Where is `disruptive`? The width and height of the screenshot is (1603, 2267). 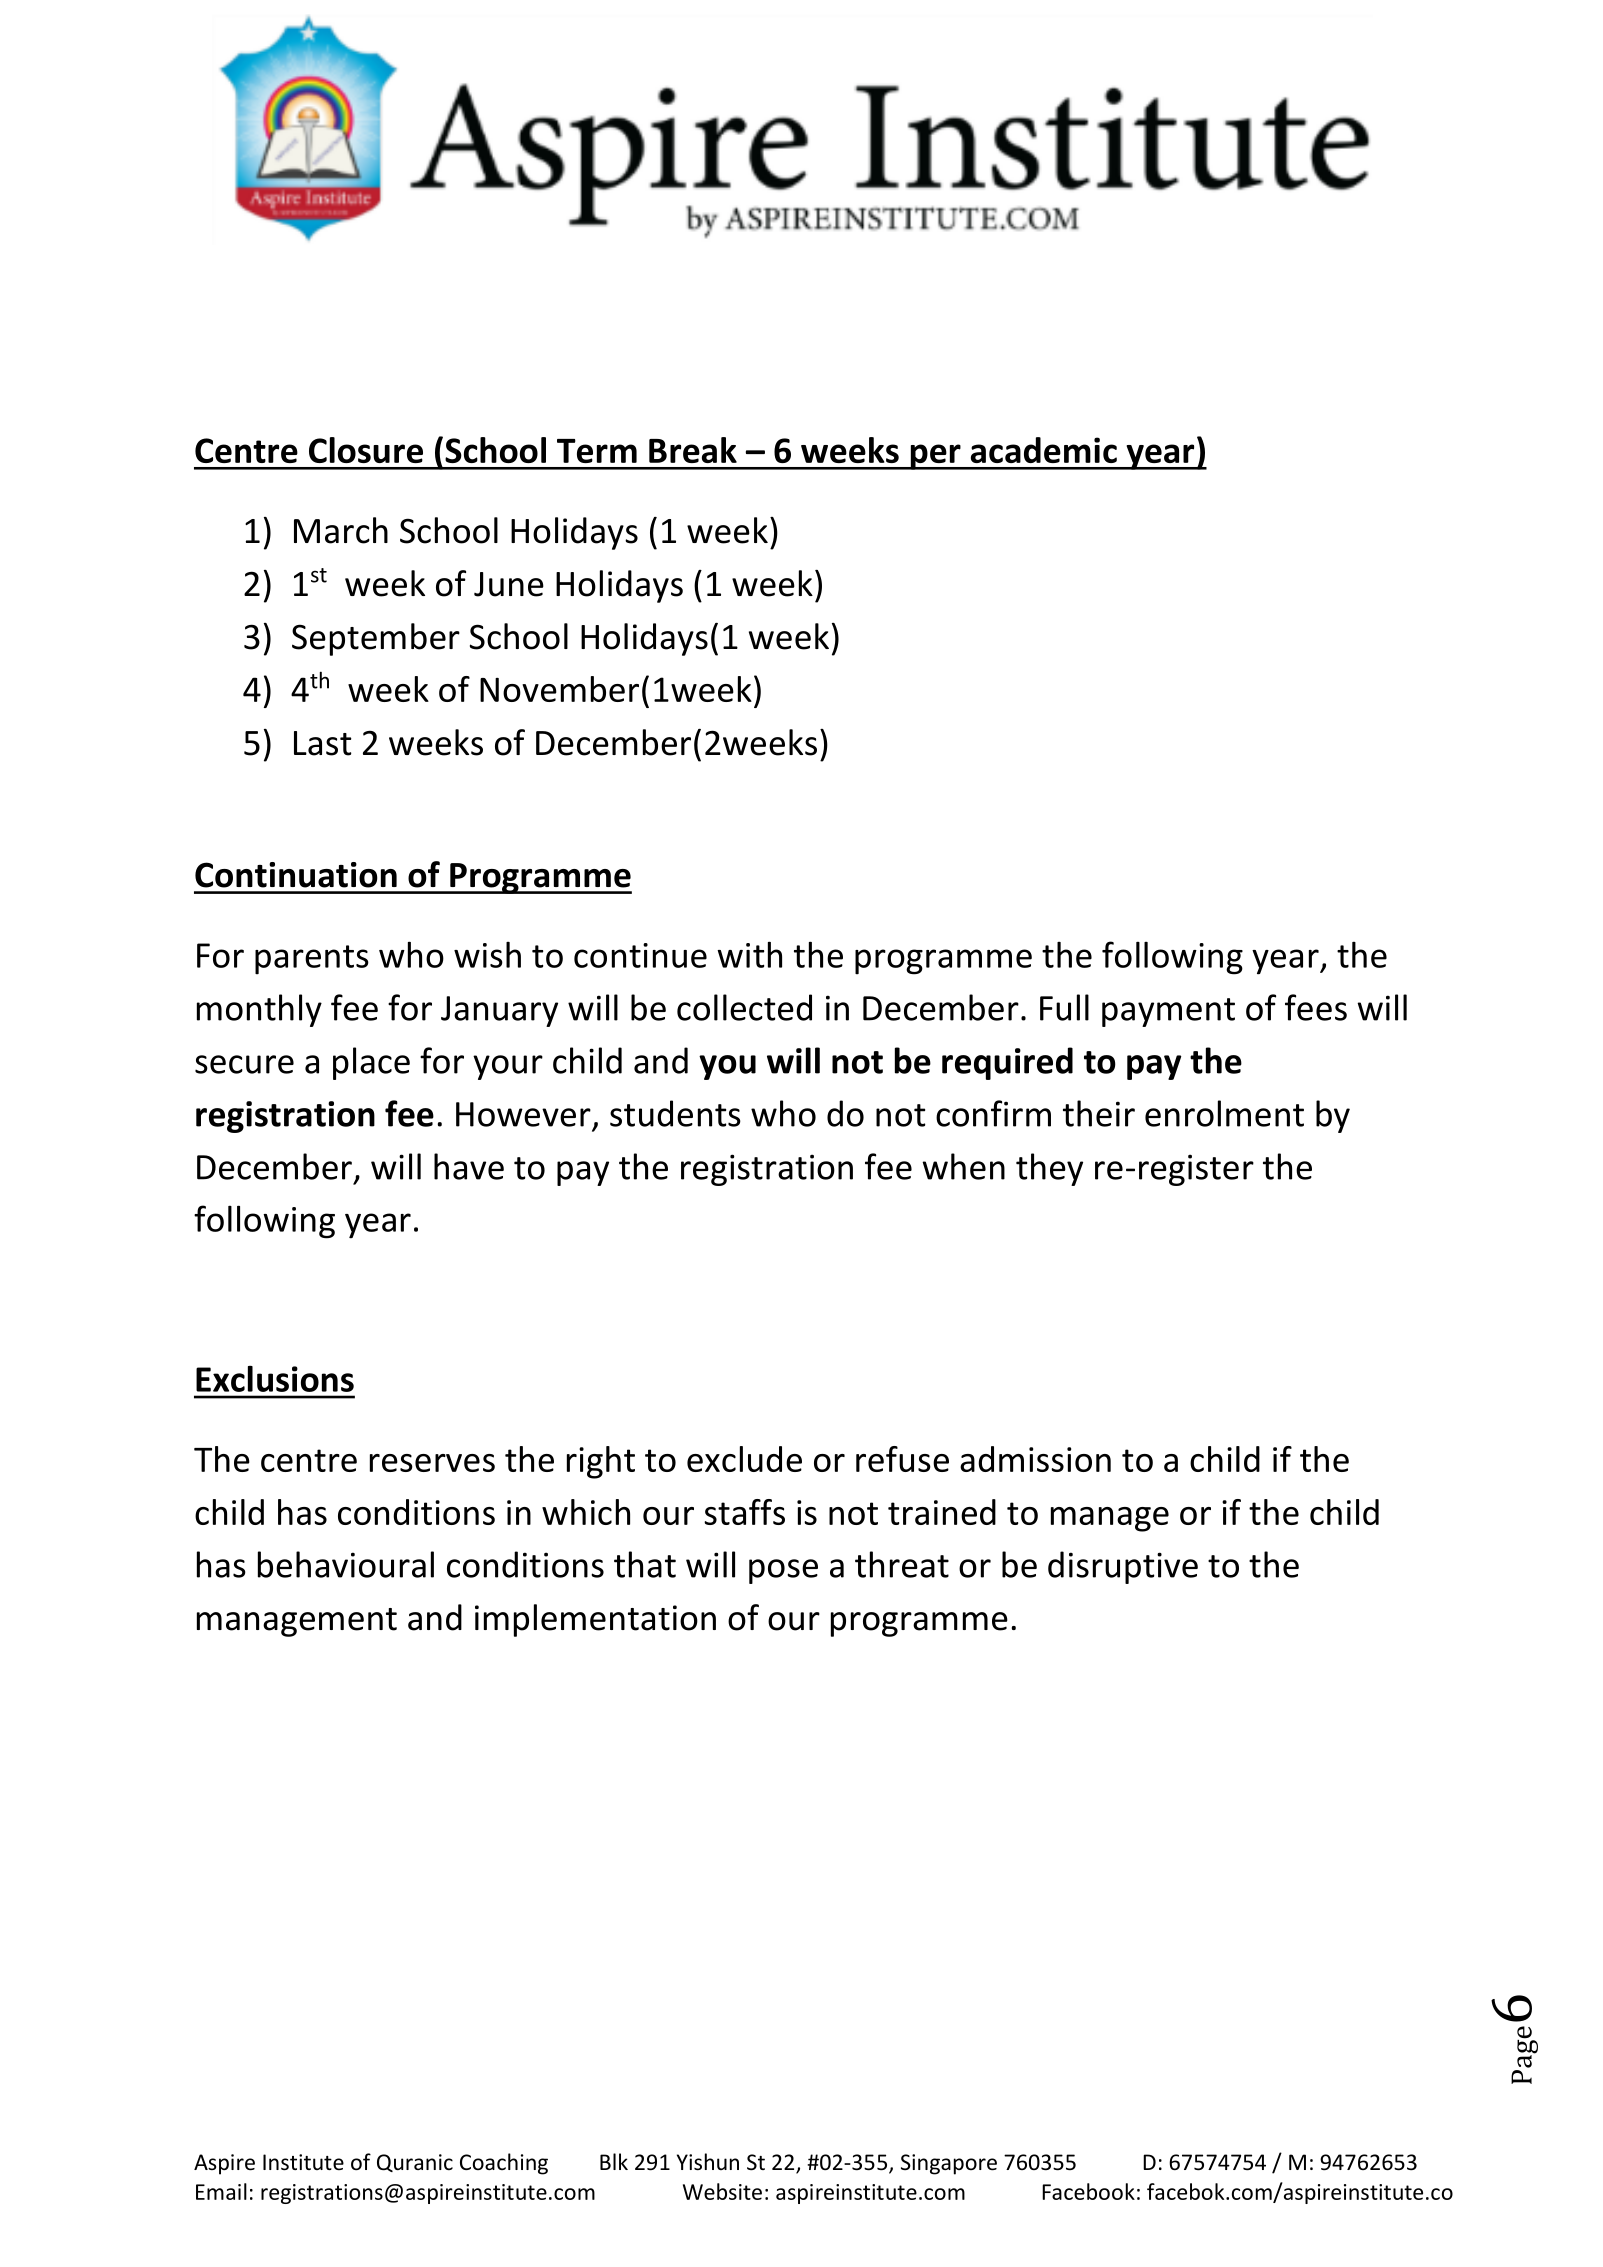 disruptive is located at coordinates (1123, 1567).
